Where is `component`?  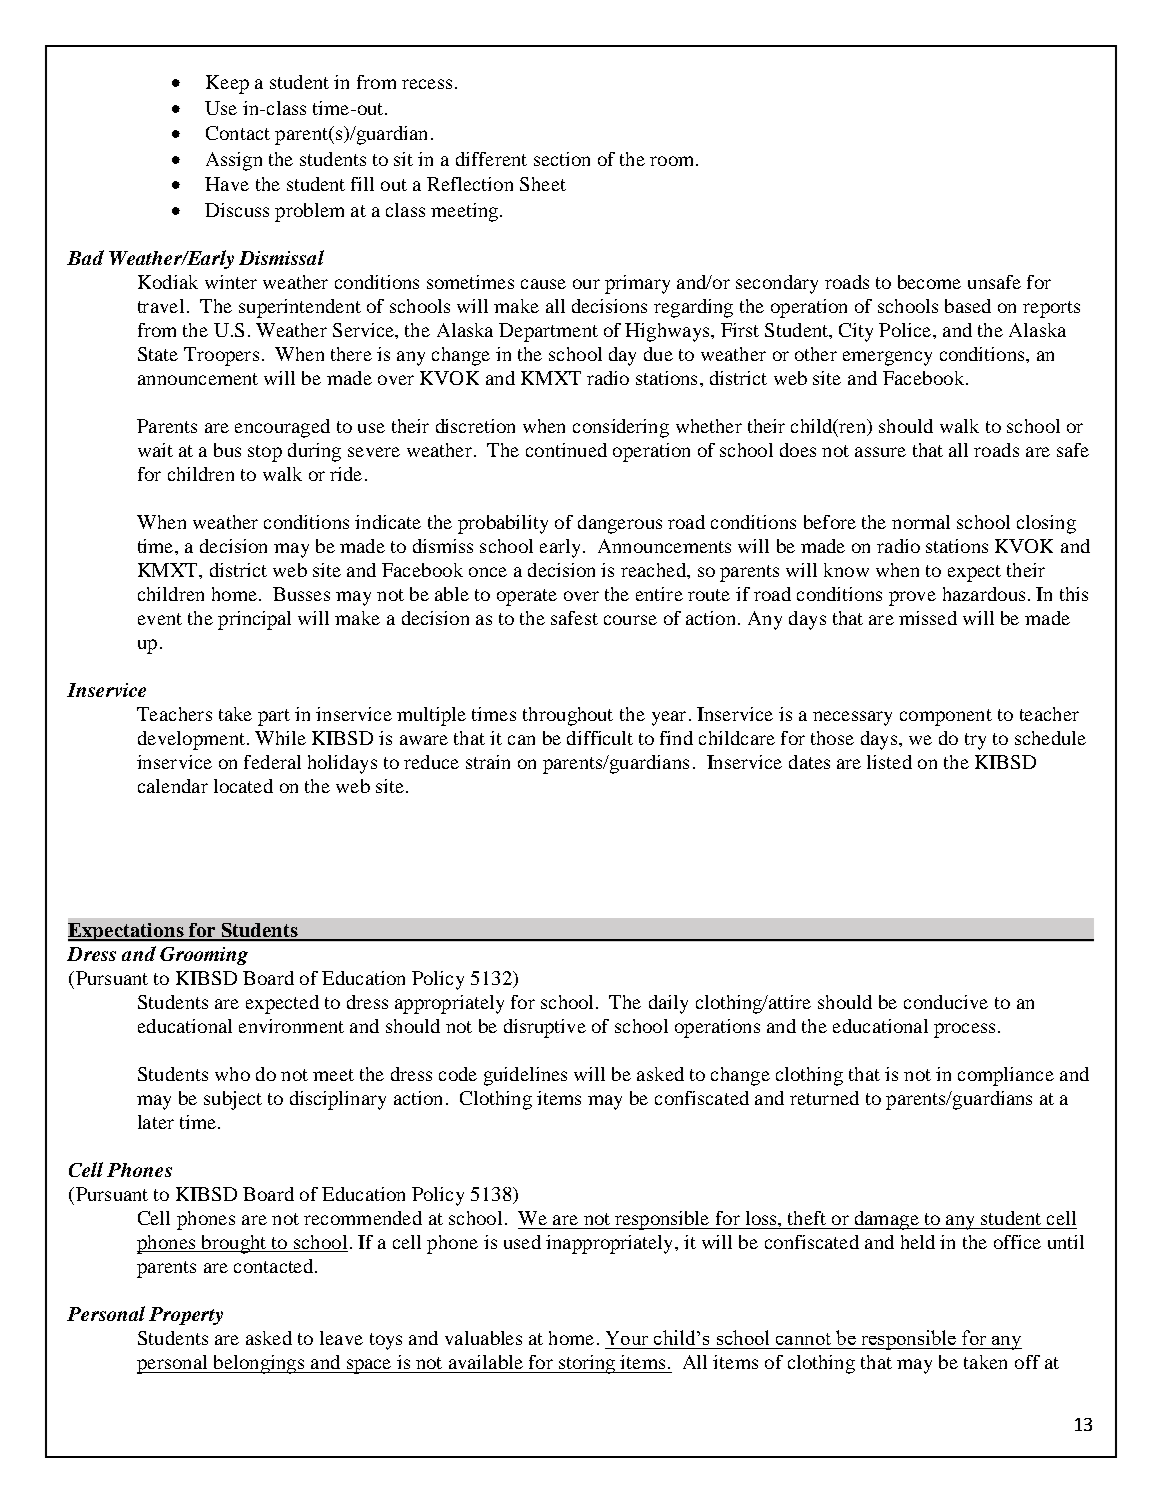 component is located at coordinates (946, 717).
